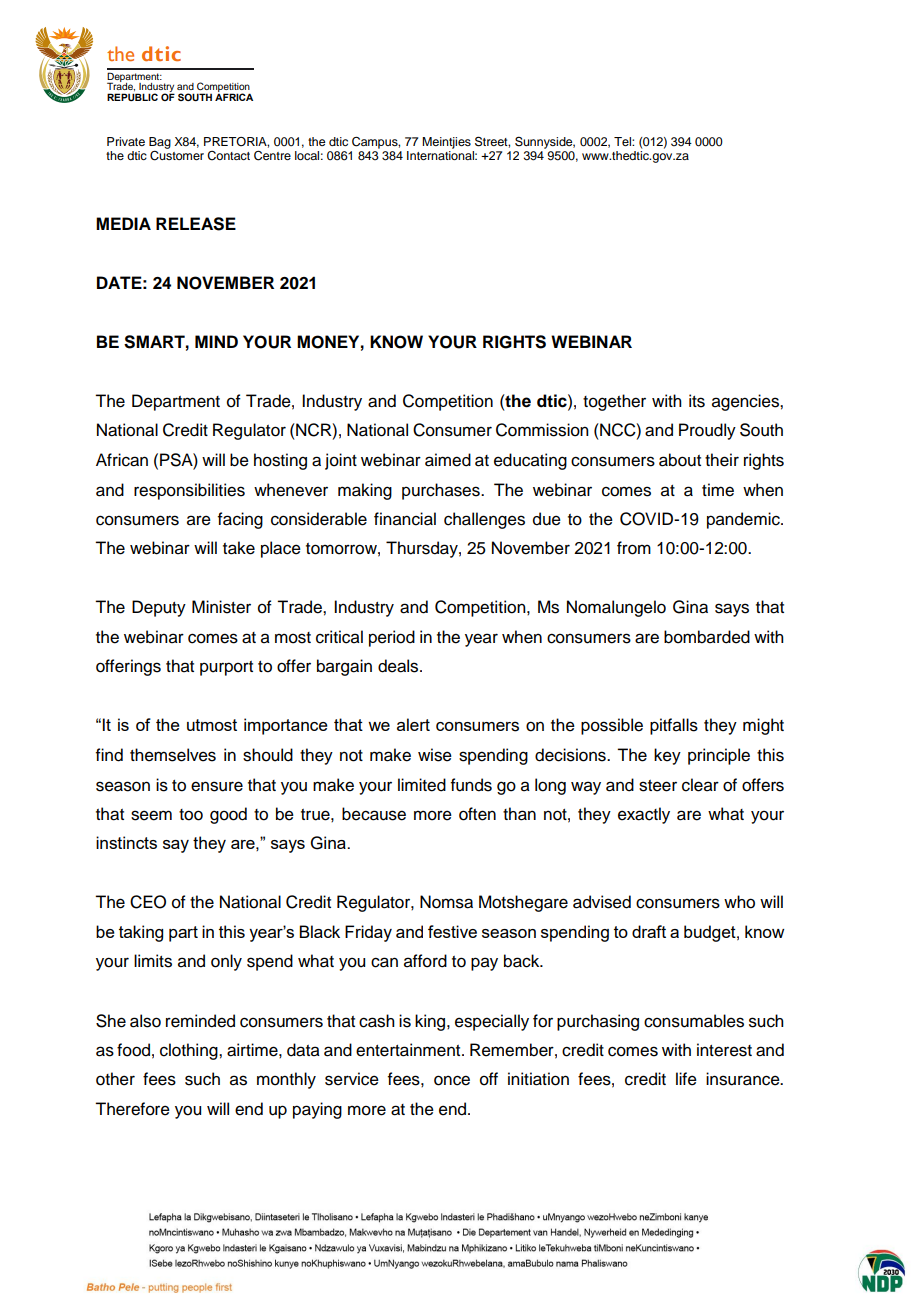 This page has width=924, height=1309. Describe the element at coordinates (644, 815) in the page. I see `exactly` at that location.
